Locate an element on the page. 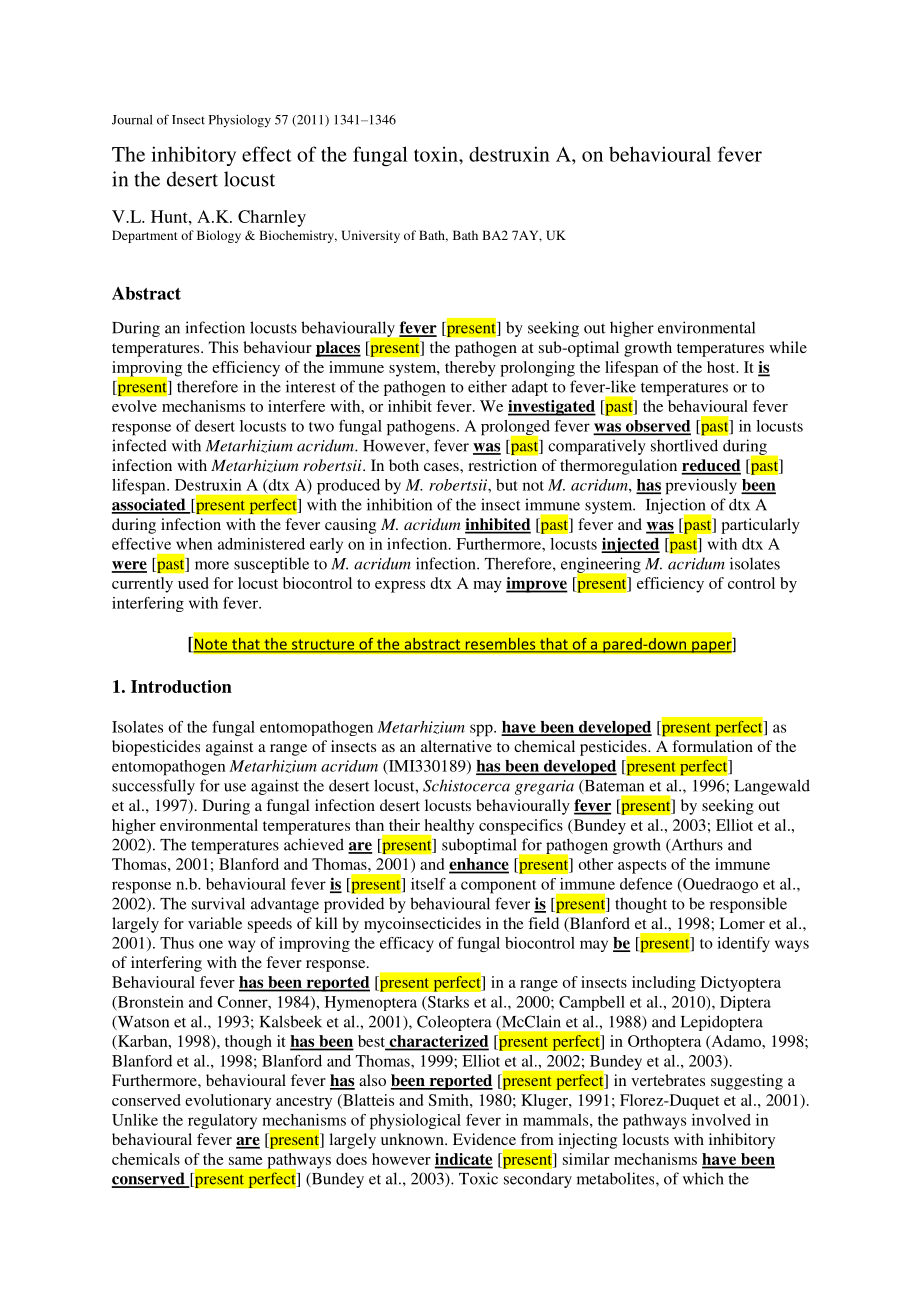 The height and width of the document is (1308, 924). toxin is located at coordinates (437, 154).
